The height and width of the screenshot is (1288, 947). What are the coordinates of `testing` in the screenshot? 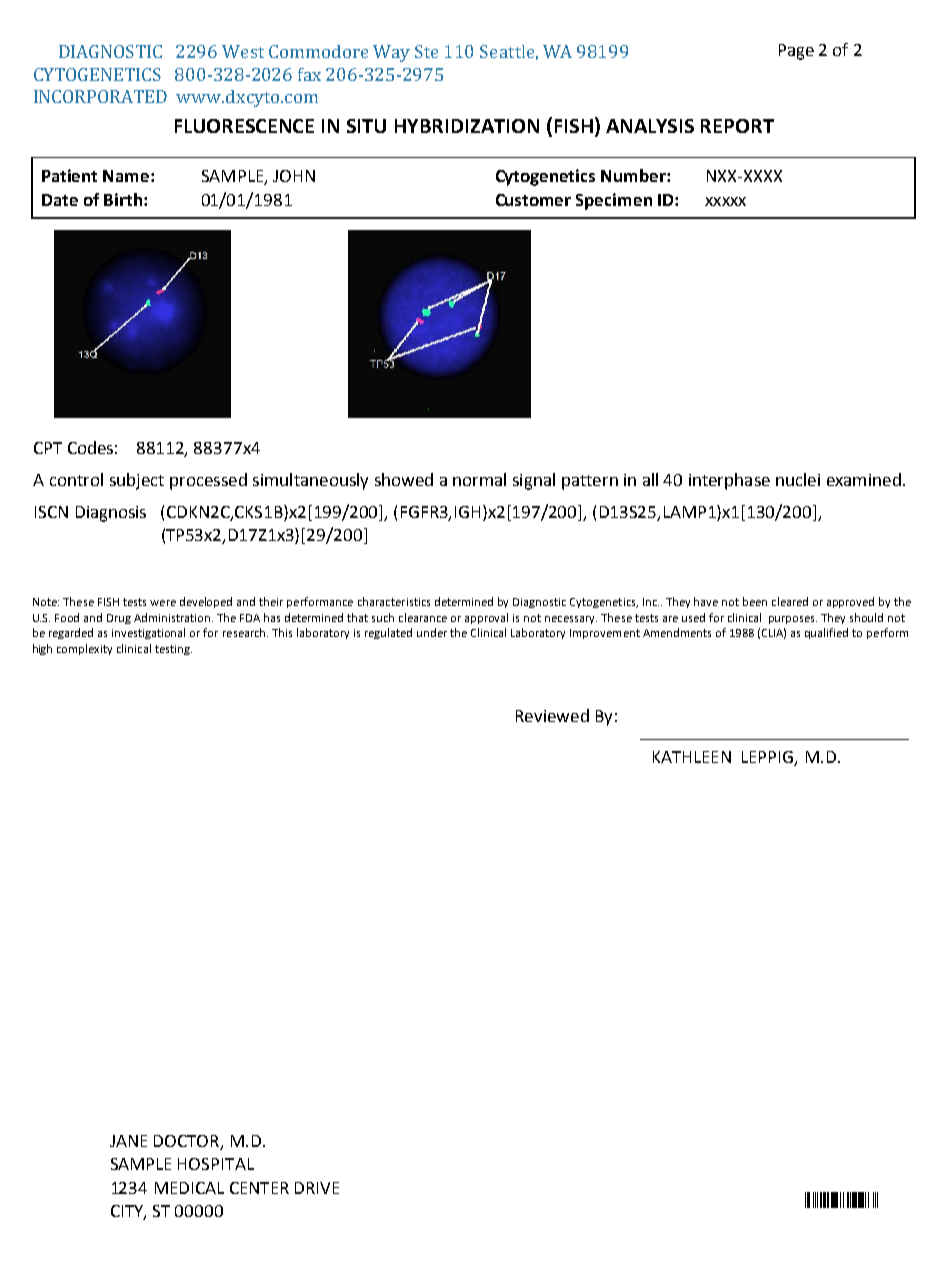 It's located at (173, 650).
